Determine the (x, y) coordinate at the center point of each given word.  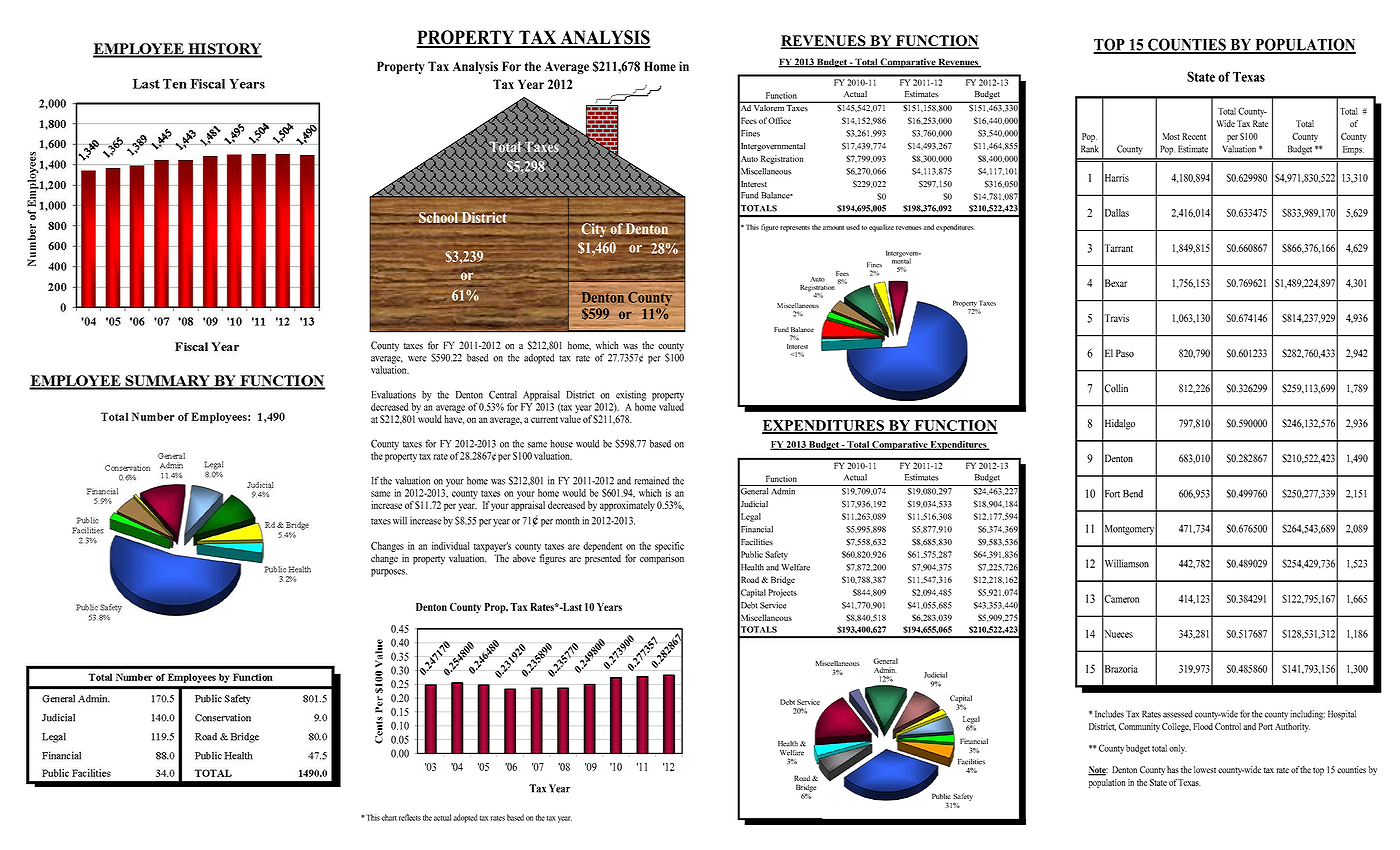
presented (603, 559)
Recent (1194, 136)
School (438, 218)
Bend (1133, 493)
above (524, 558)
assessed (1178, 714)
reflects (410, 817)
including (1307, 715)
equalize (881, 228)
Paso (1125, 353)
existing (631, 396)
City (594, 230)
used (853, 227)
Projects (782, 593)
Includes (1109, 714)
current (544, 420)
